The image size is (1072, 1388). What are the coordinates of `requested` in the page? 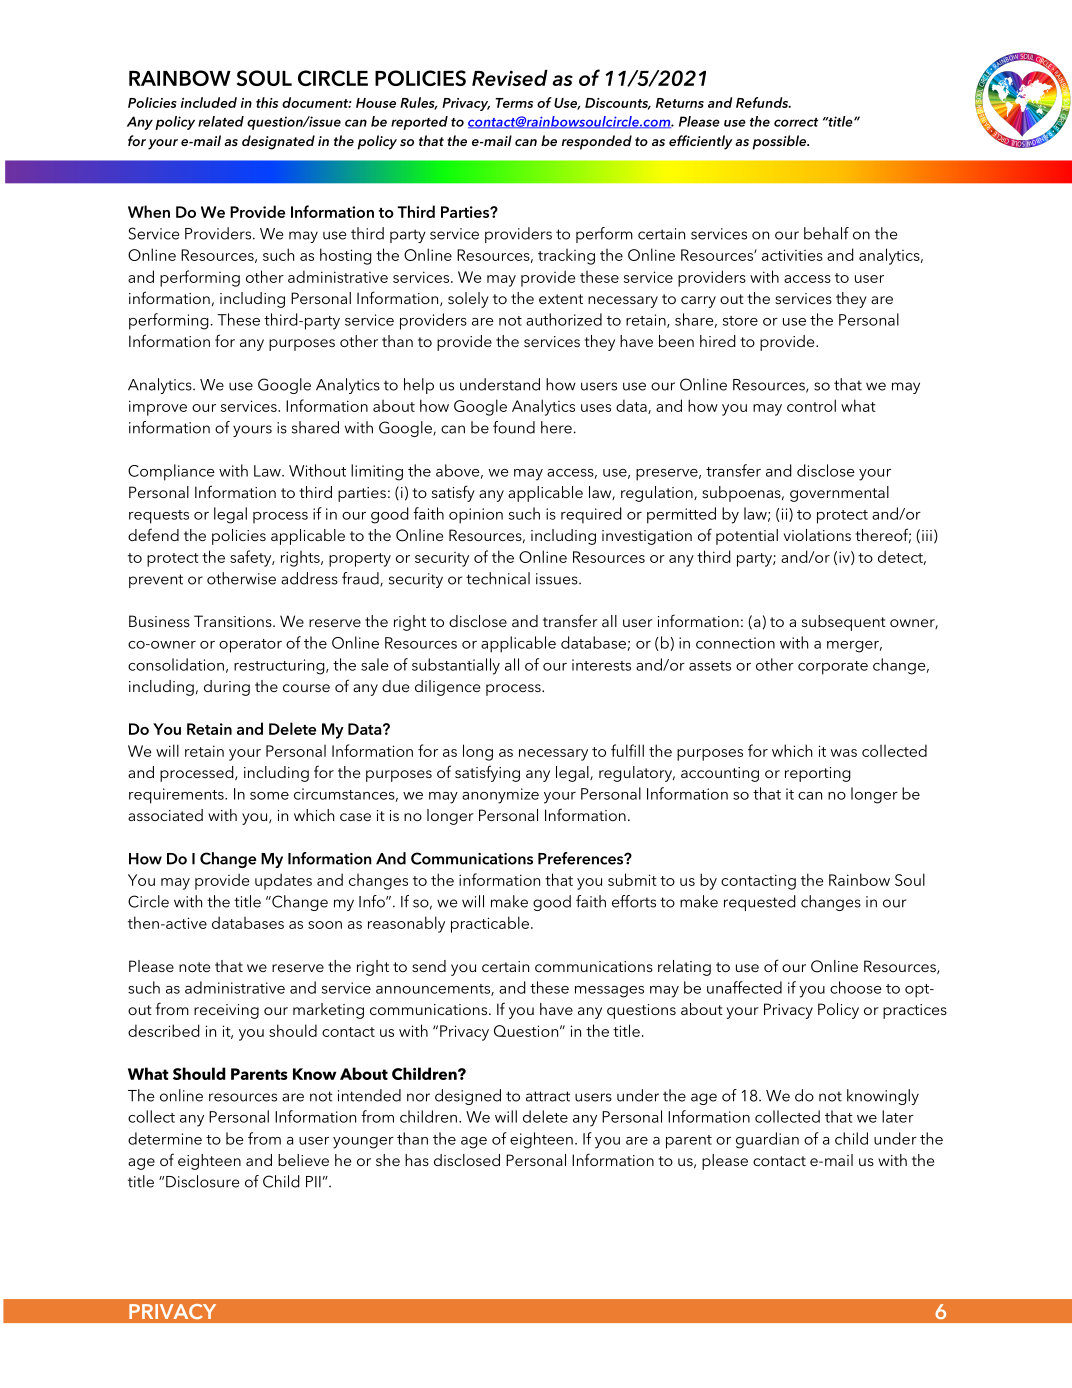 It's located at (760, 903).
